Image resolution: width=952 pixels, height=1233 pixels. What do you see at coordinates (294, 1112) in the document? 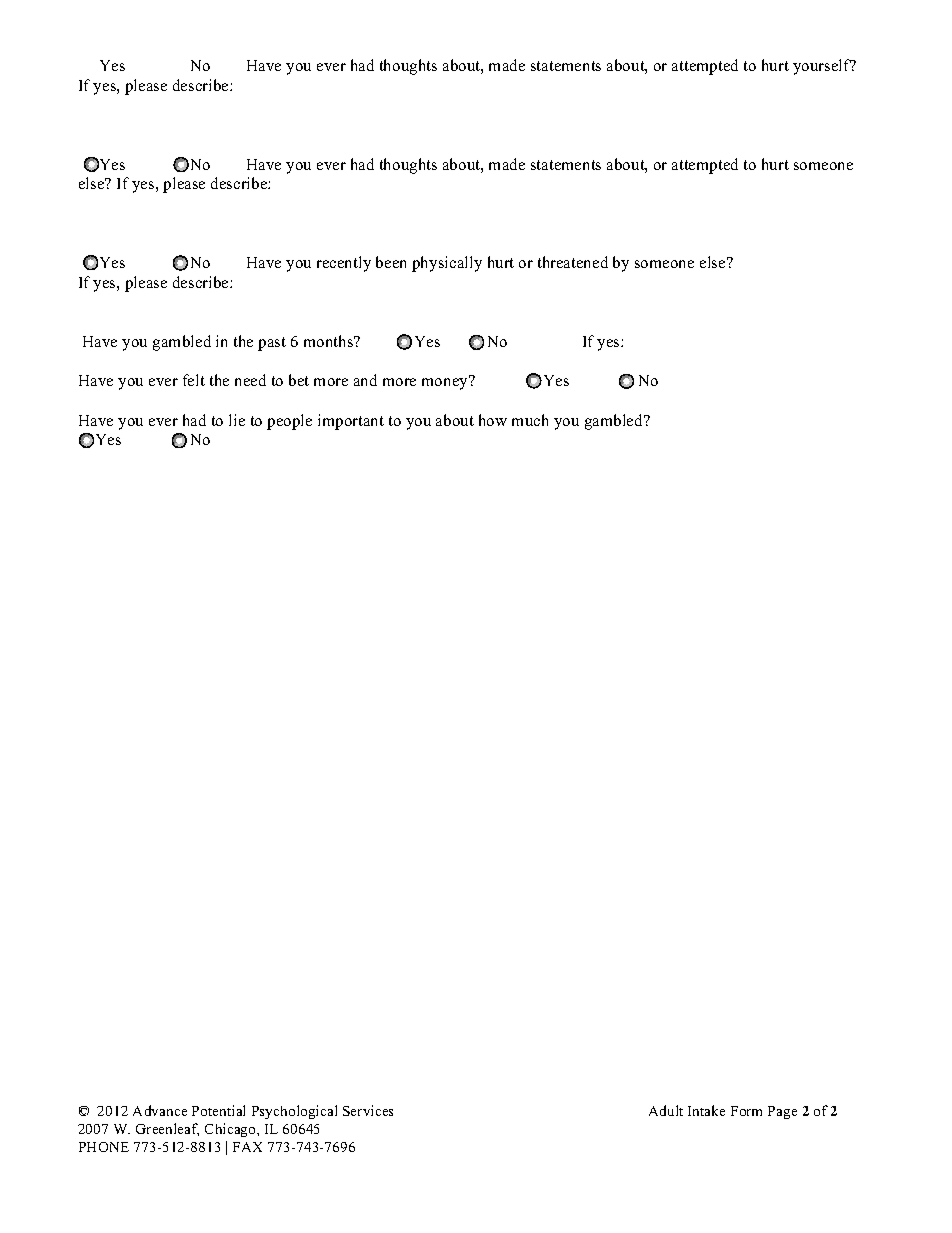
I see `Psychological` at bounding box center [294, 1112].
